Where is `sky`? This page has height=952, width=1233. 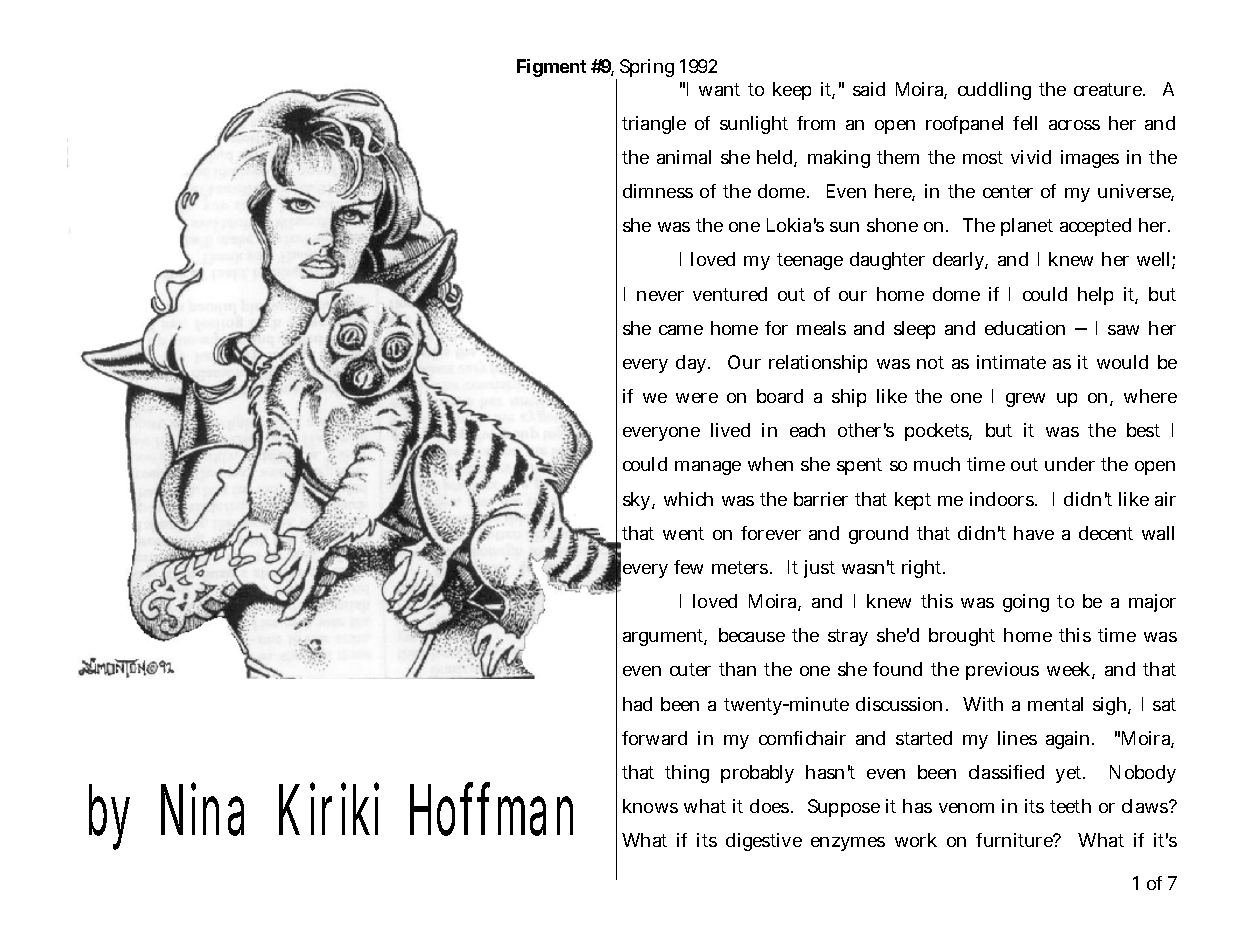 sky is located at coordinates (638, 501).
